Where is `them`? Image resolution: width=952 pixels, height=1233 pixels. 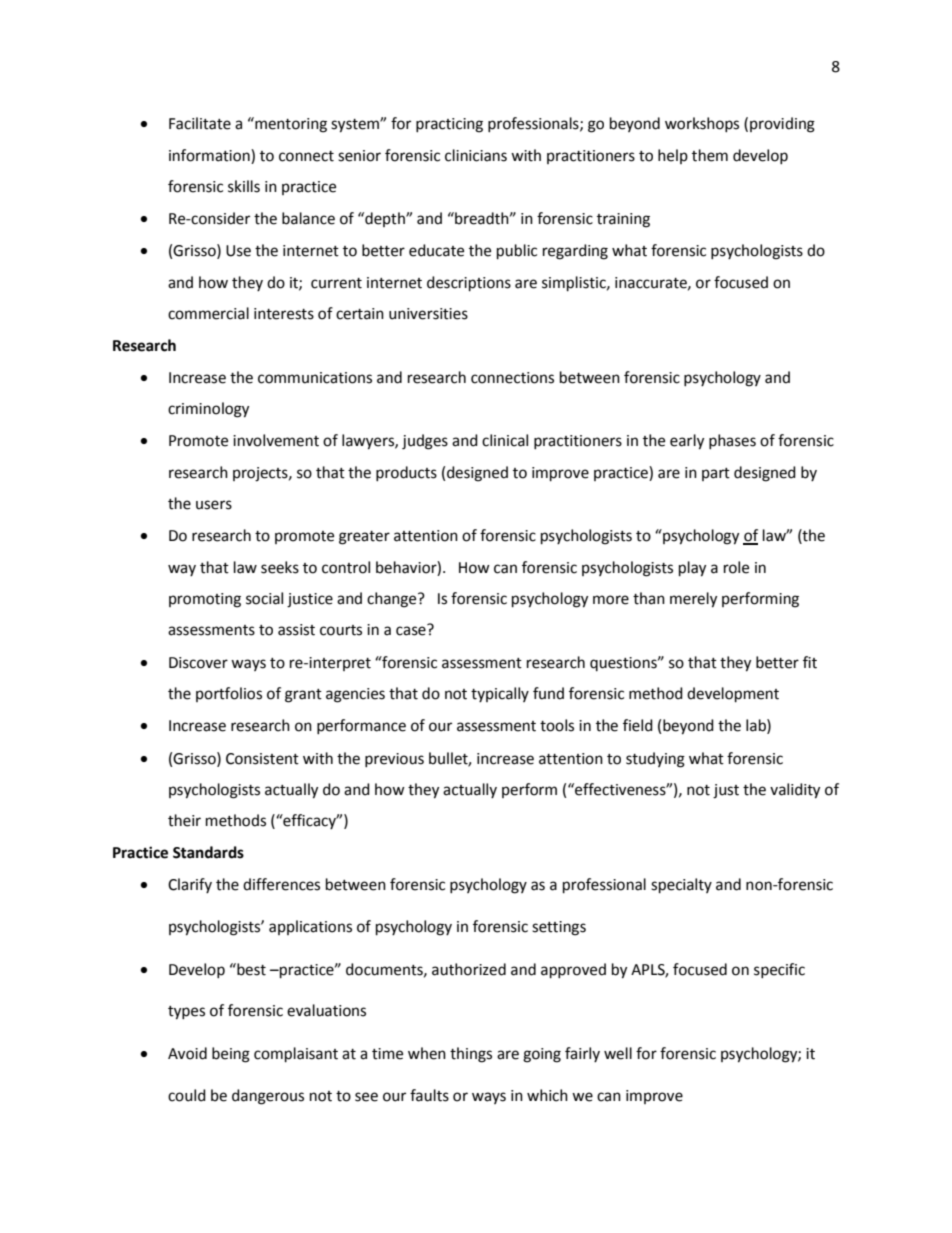 them is located at coordinates (710, 155).
